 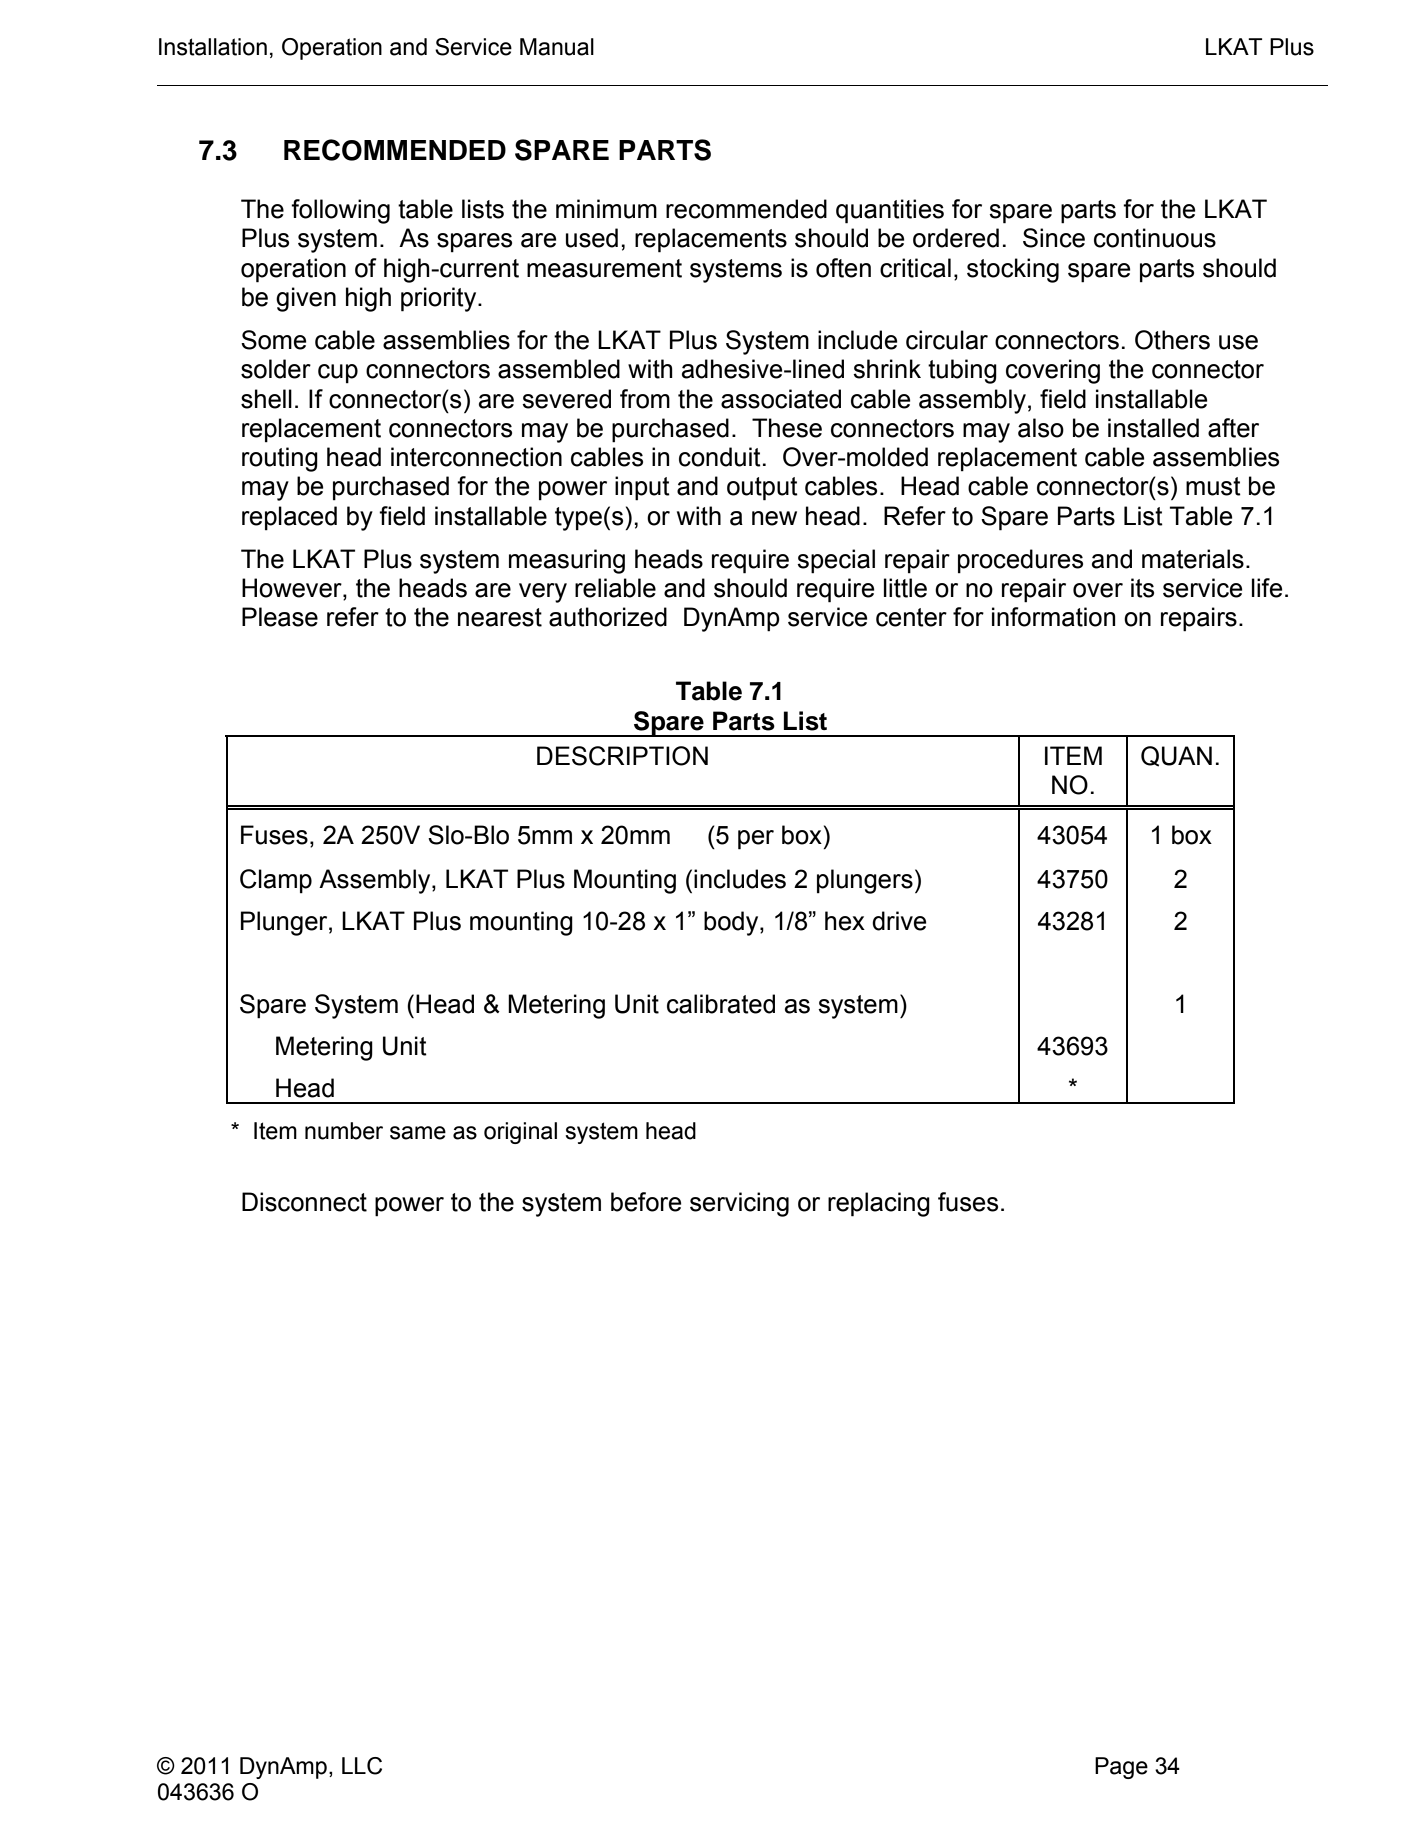 What do you see at coordinates (276, 881) in the screenshot?
I see `Clamp` at bounding box center [276, 881].
